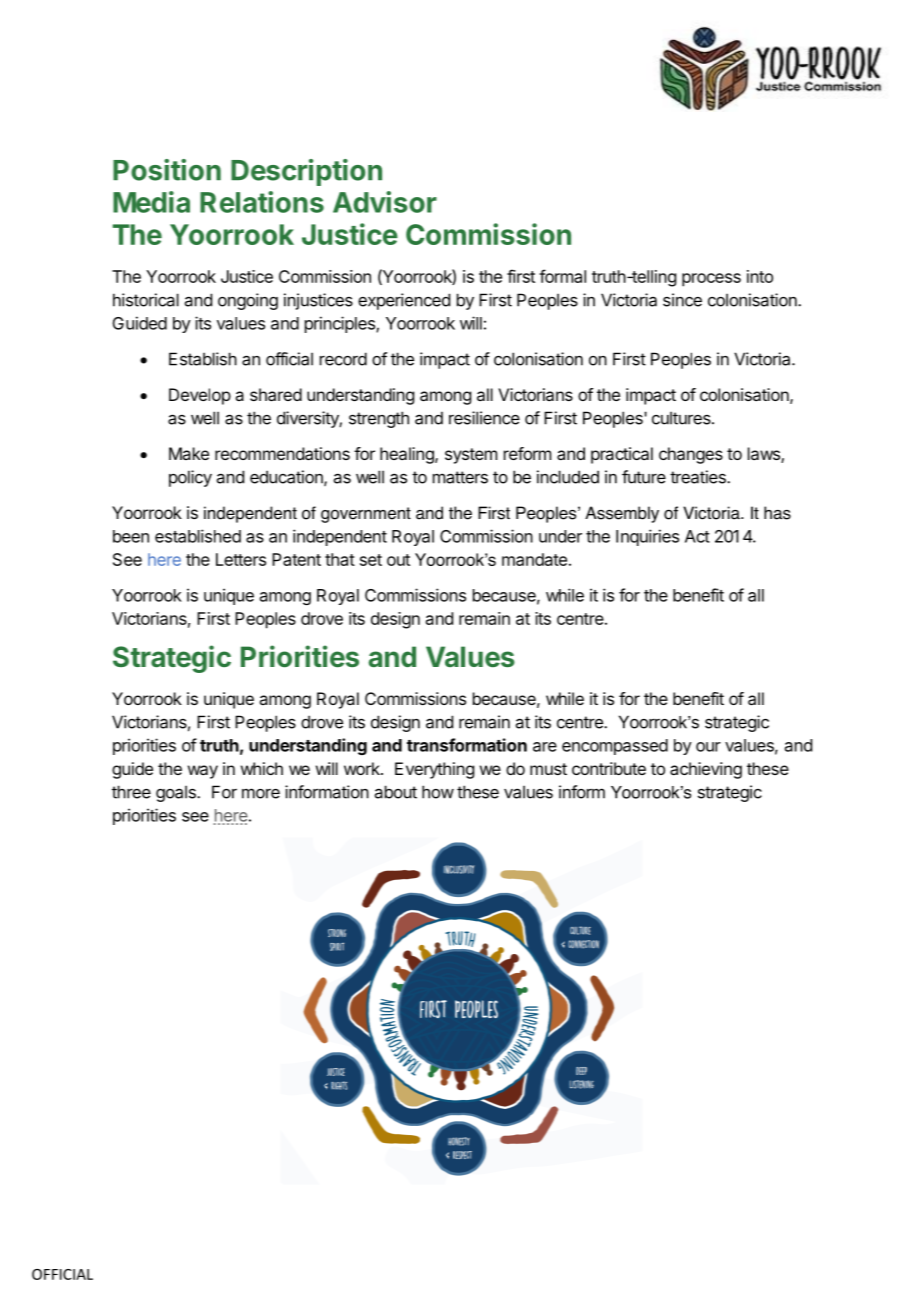 The height and width of the image is (1308, 924). What do you see at coordinates (190, 478) in the image?
I see `policy` at bounding box center [190, 478].
